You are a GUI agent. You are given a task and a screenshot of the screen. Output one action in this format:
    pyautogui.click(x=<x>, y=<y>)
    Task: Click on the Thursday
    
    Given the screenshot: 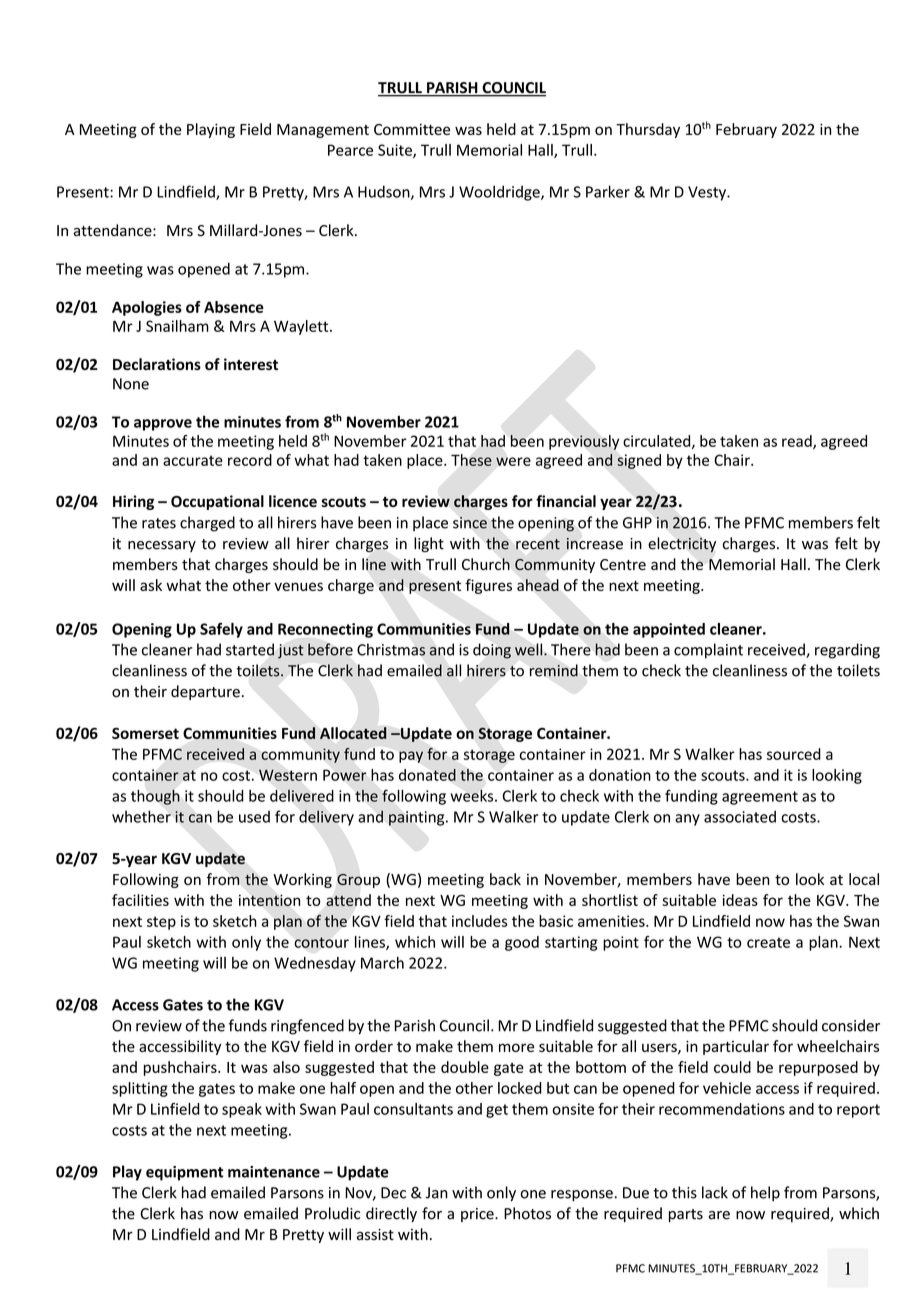 What is the action you would take?
    pyautogui.click(x=648, y=130)
